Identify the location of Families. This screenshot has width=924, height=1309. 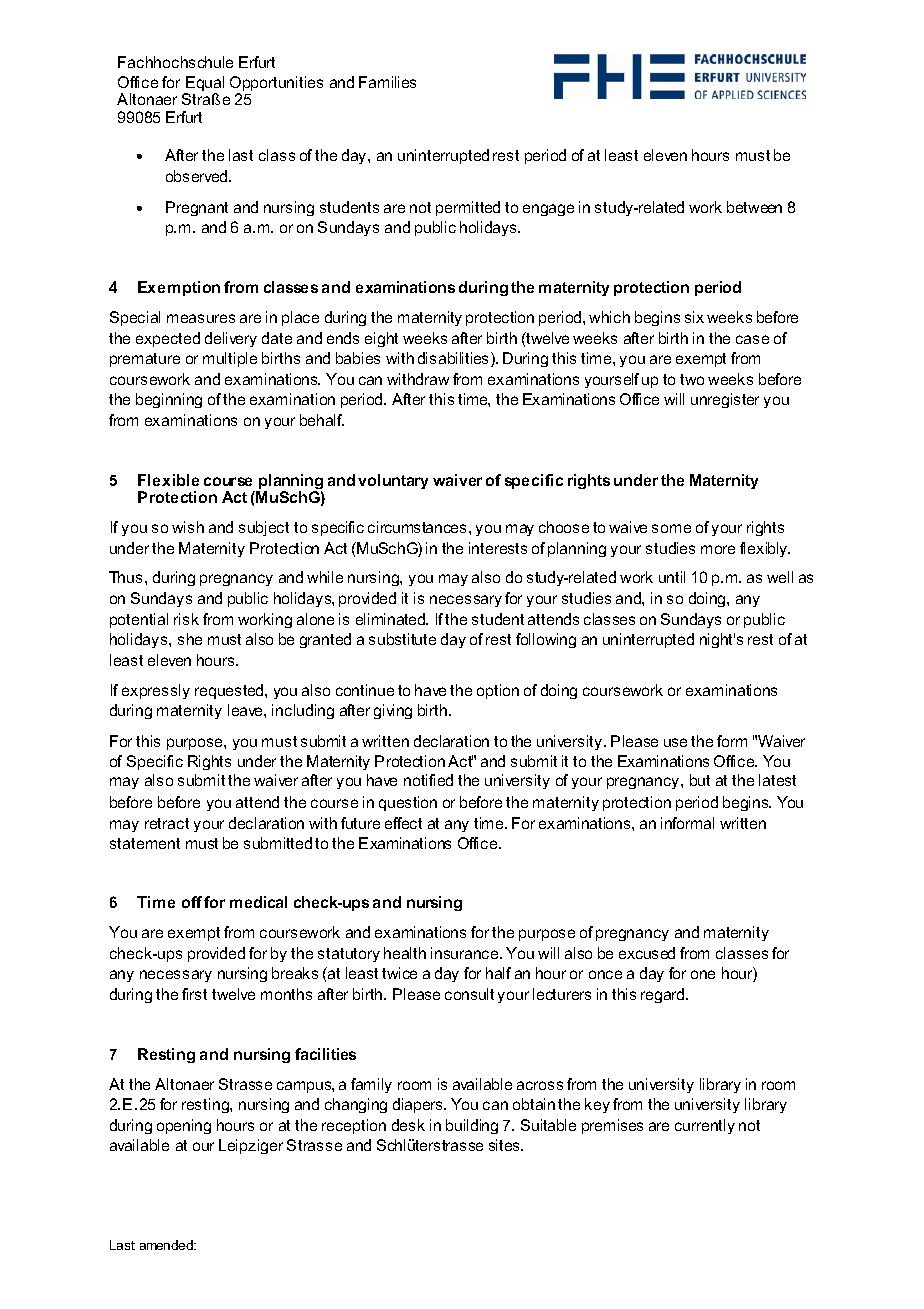
(387, 82).
